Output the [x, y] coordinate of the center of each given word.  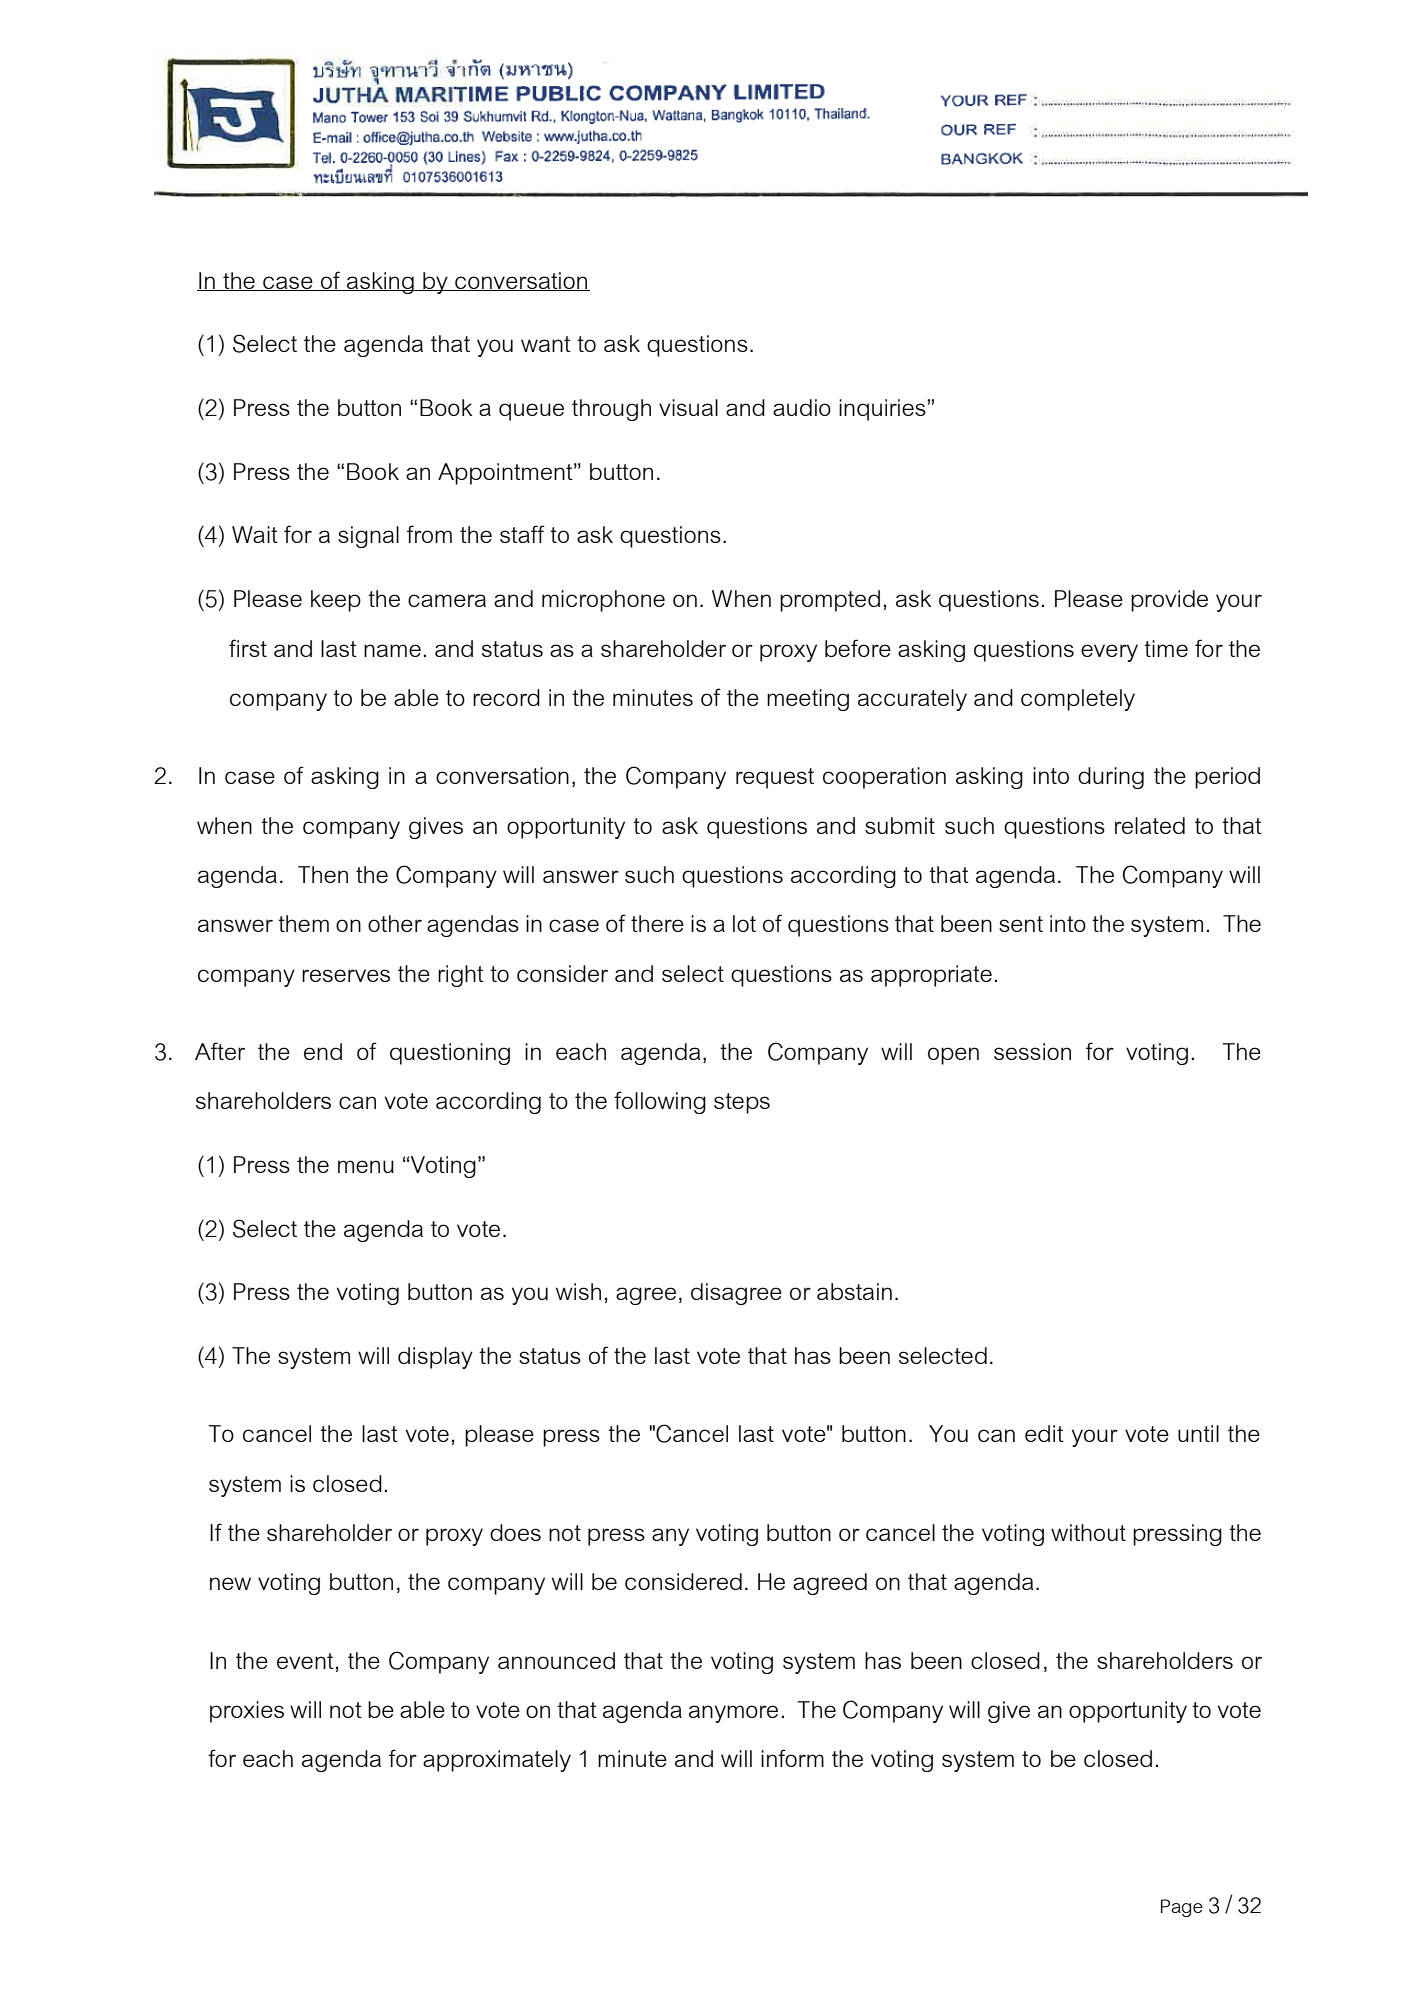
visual [688, 407]
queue [531, 412]
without [1088, 1532]
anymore [733, 1714]
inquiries [883, 410]
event [305, 1661]
